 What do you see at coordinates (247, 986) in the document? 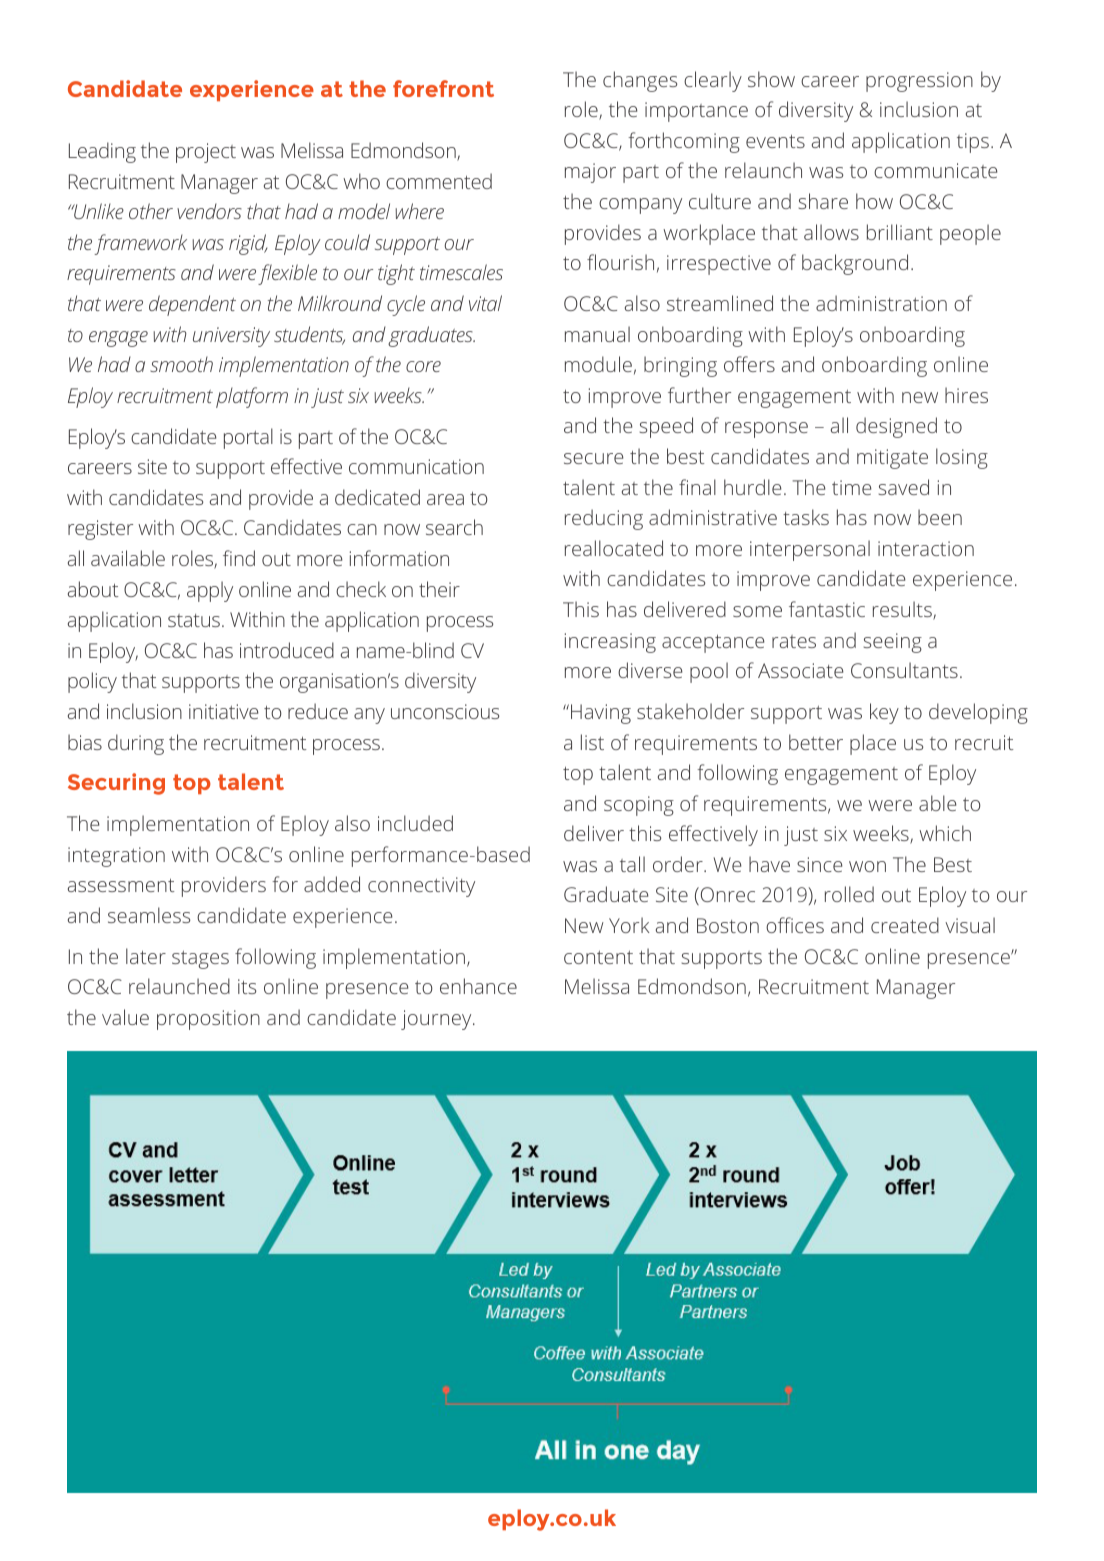
I see `its` at bounding box center [247, 986].
